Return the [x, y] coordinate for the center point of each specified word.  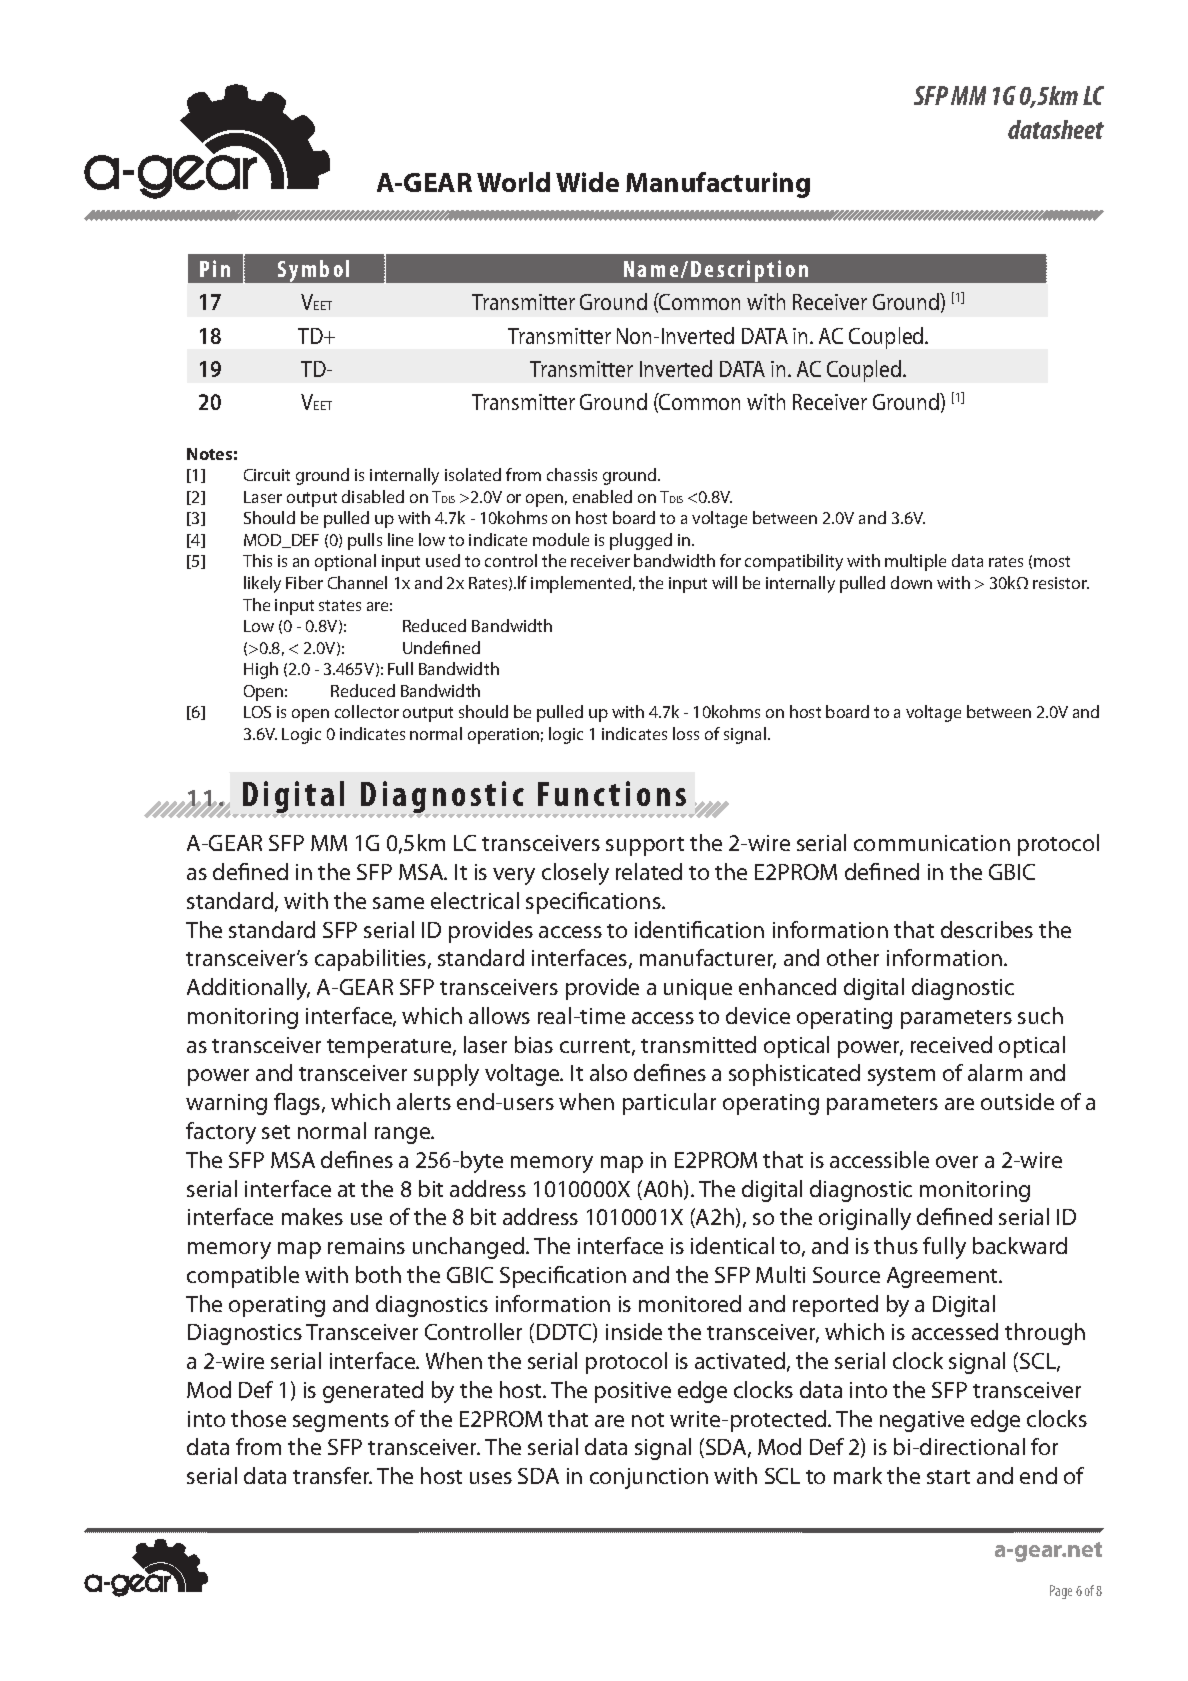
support [645, 846]
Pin [215, 268]
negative [922, 1421]
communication [932, 843]
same [398, 903]
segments [341, 1422]
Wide [587, 182]
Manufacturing [718, 185]
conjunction [649, 1478]
